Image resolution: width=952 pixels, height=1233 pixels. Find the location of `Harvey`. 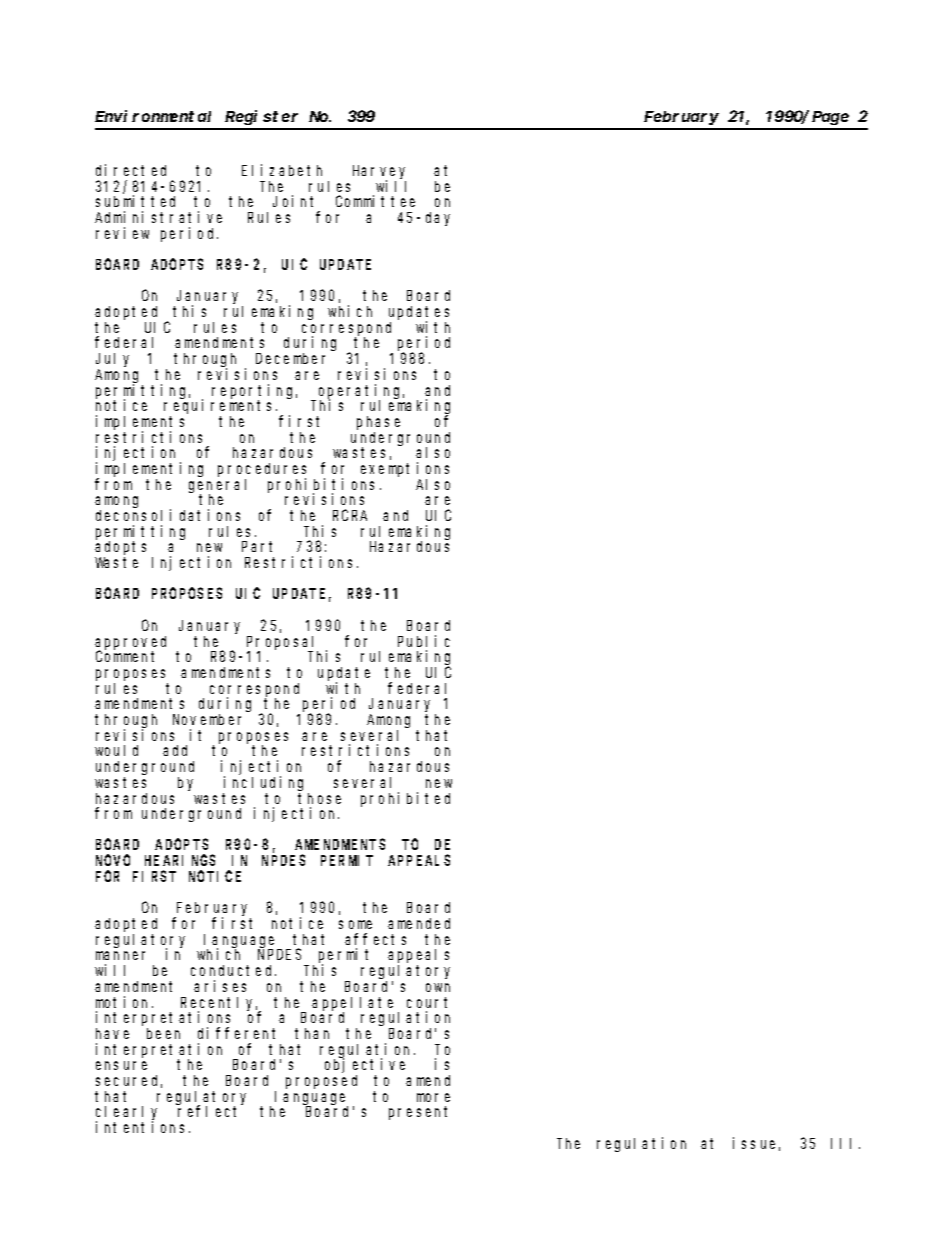

Harvey is located at coordinates (379, 173).
